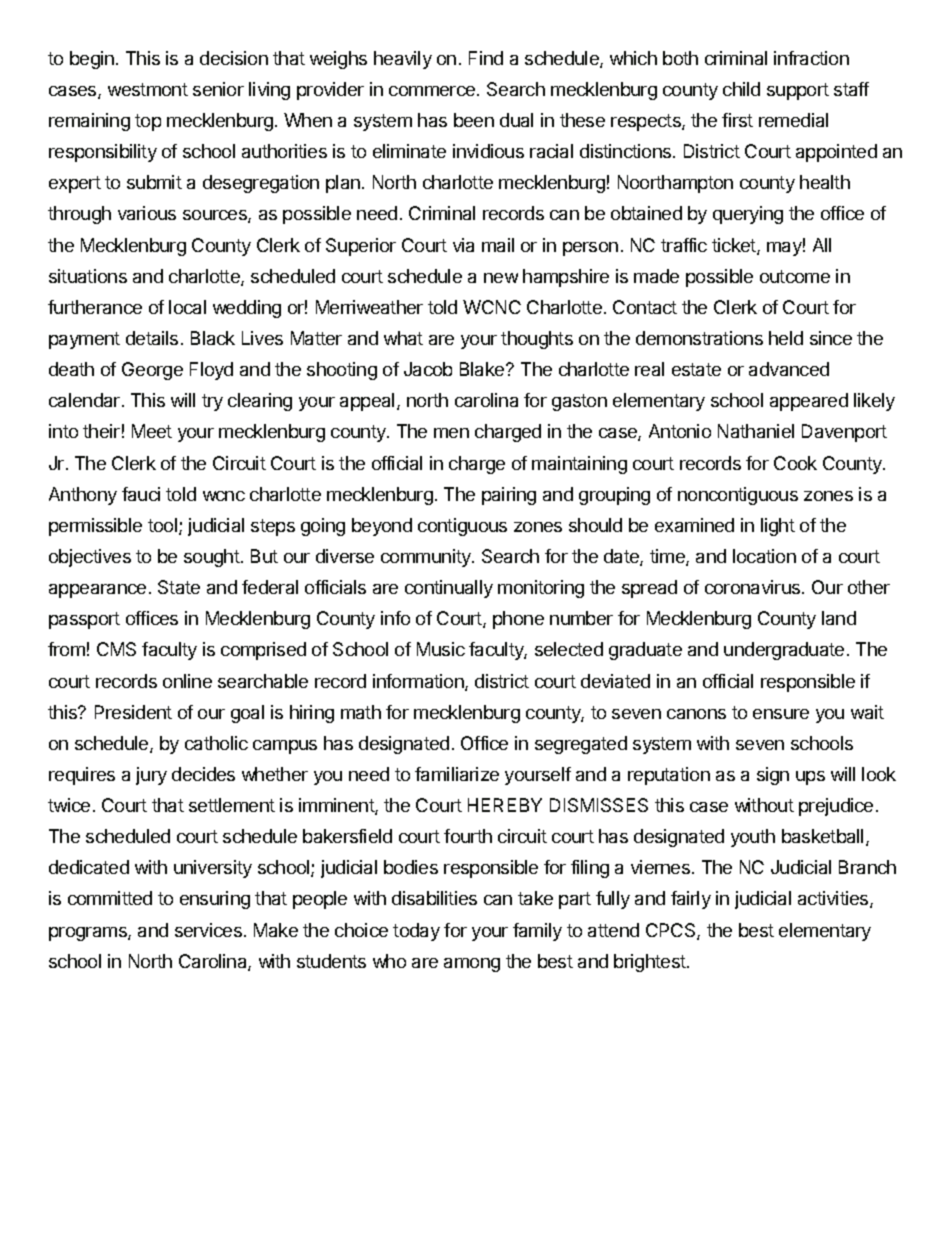 This screenshot has width=952, height=1233. Describe the element at coordinates (834, 899) in the screenshot. I see `activities` at that location.
